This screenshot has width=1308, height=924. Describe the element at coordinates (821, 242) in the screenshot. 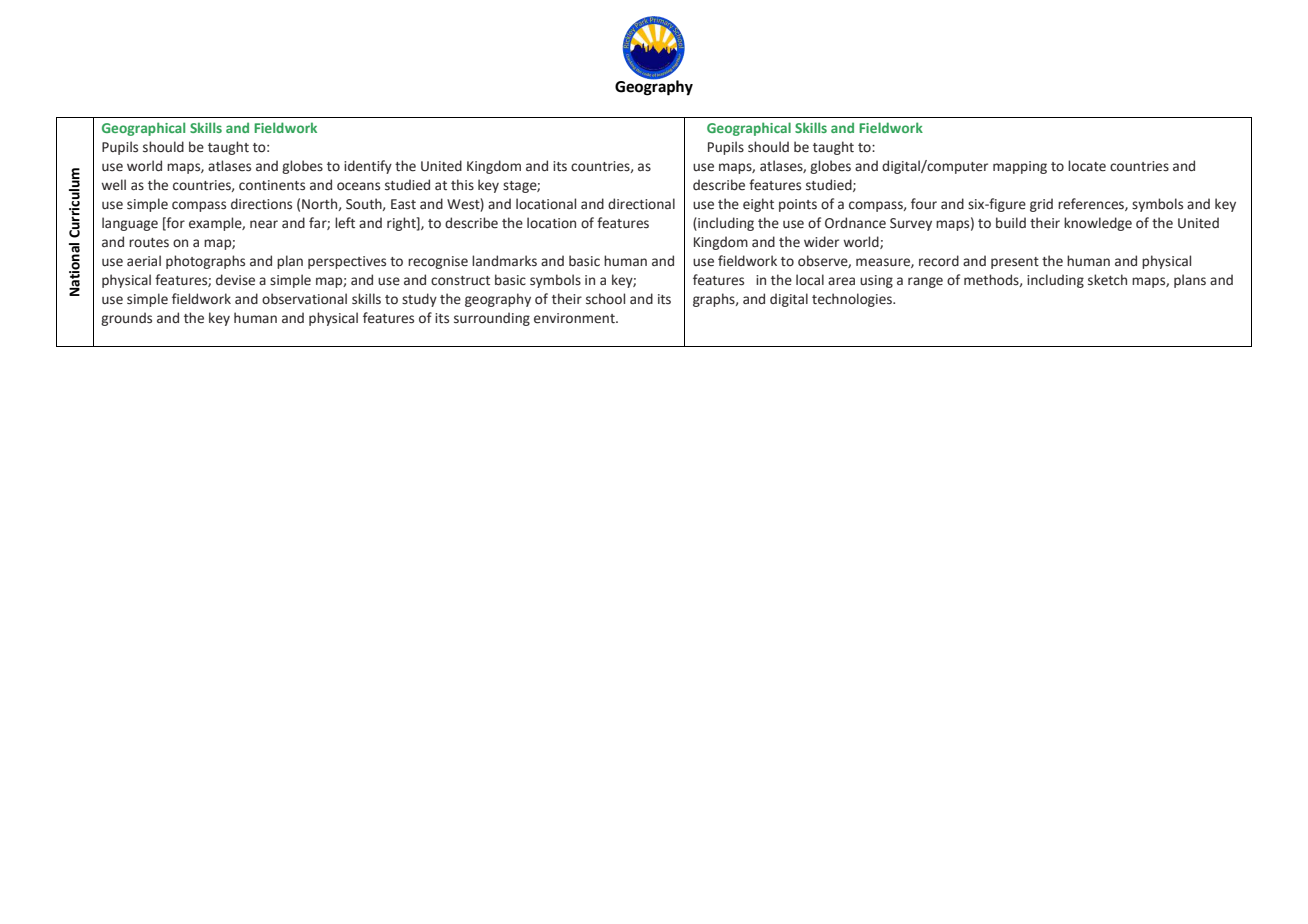

I see `wider` at that location.
